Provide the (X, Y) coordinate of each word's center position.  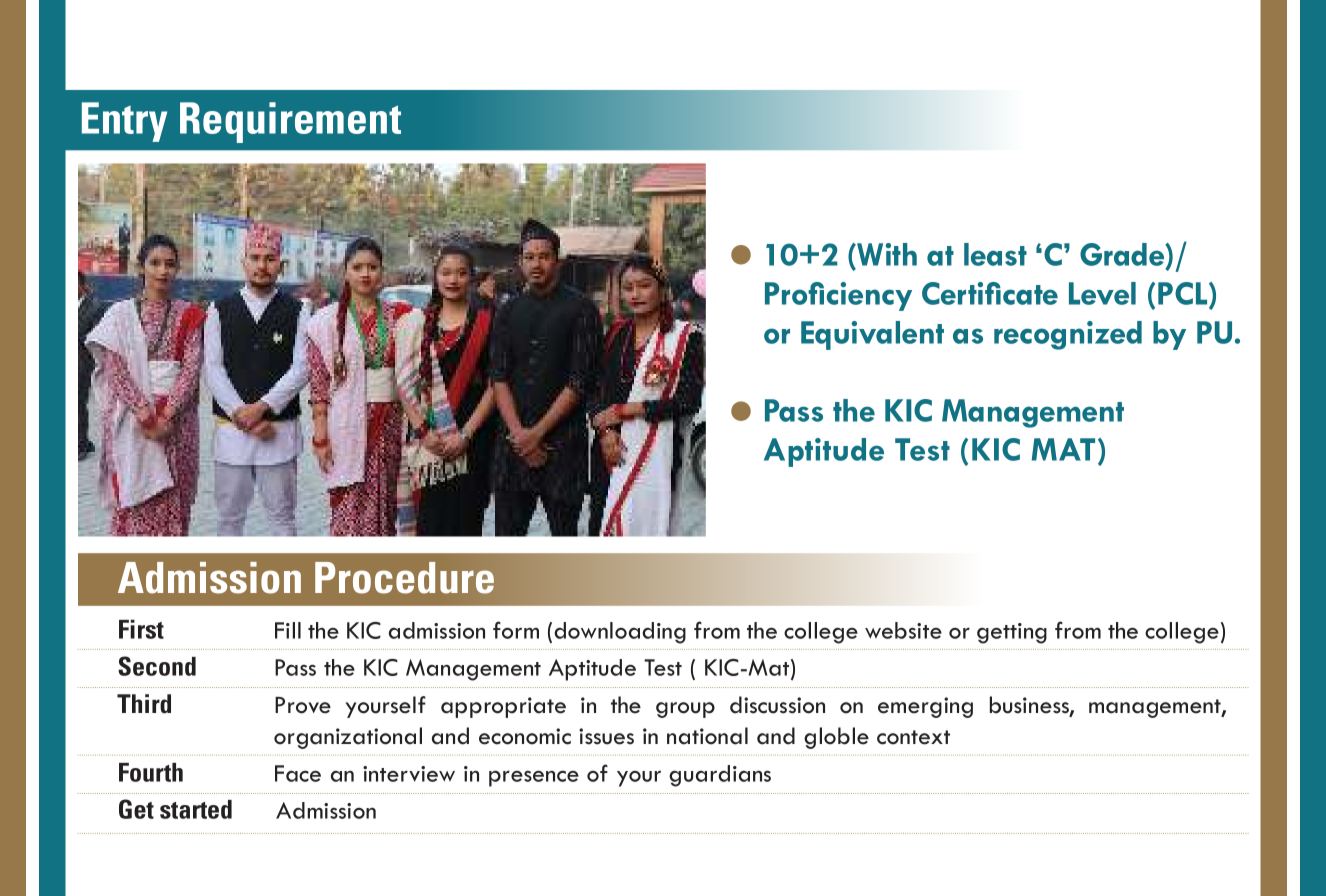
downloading (620, 633)
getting (1012, 633)
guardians (720, 776)
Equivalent (872, 335)
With (886, 254)
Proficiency (838, 296)
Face (298, 773)
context (913, 737)
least (995, 254)
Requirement (290, 122)
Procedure (404, 578)
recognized (1068, 335)
